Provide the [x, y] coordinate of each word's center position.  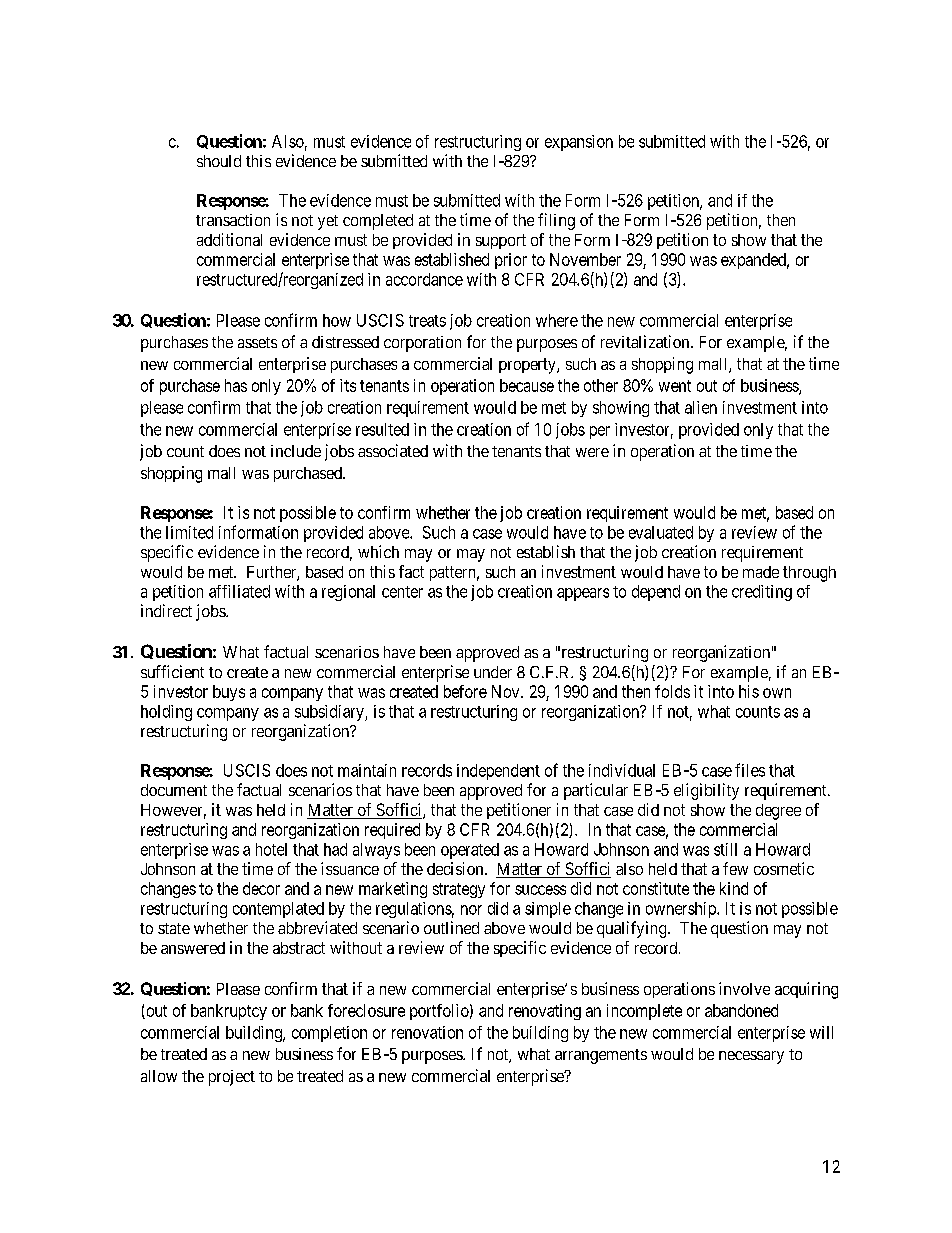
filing [556, 221]
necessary [751, 1057]
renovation [427, 1032]
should [219, 161]
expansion [579, 143]
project [232, 1078]
